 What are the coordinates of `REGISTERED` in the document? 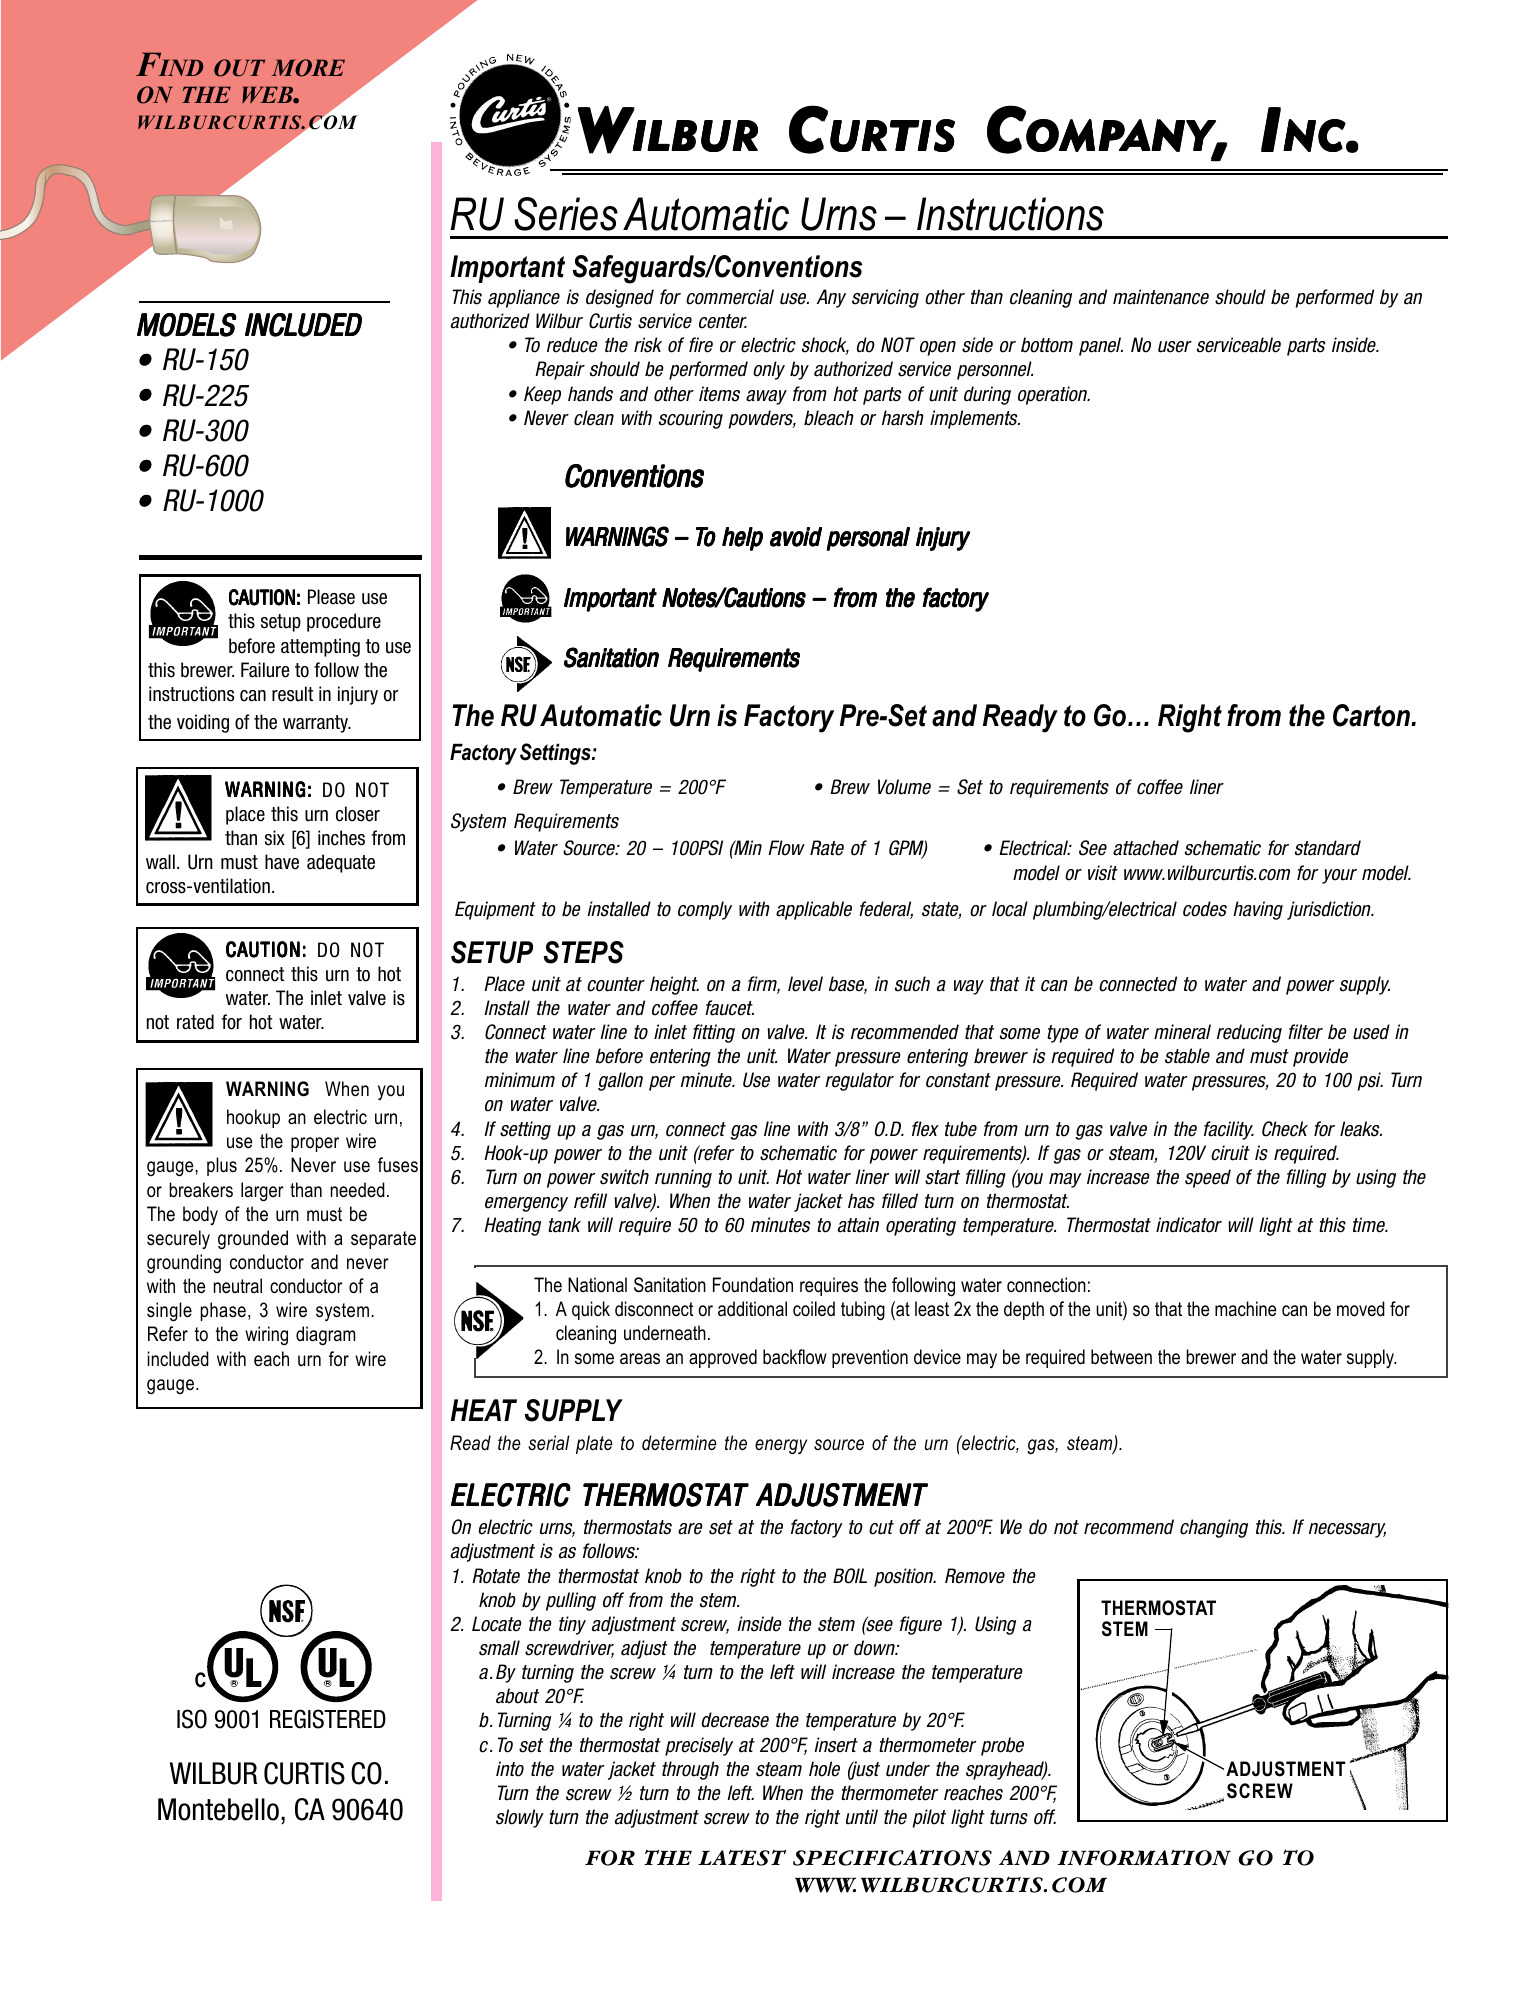 It's located at (328, 1719).
